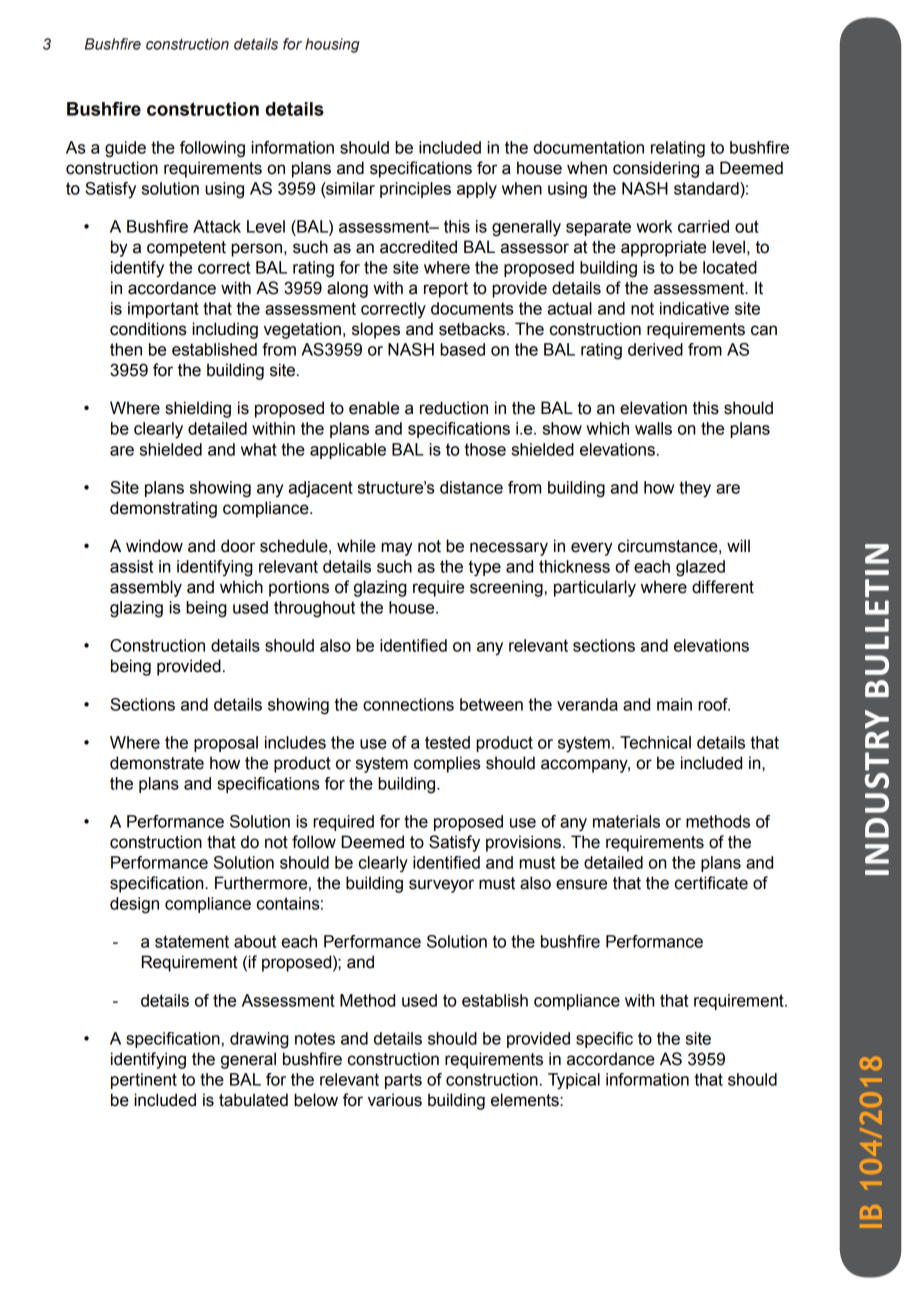  What do you see at coordinates (506, 588) in the screenshot?
I see `screening` at bounding box center [506, 588].
